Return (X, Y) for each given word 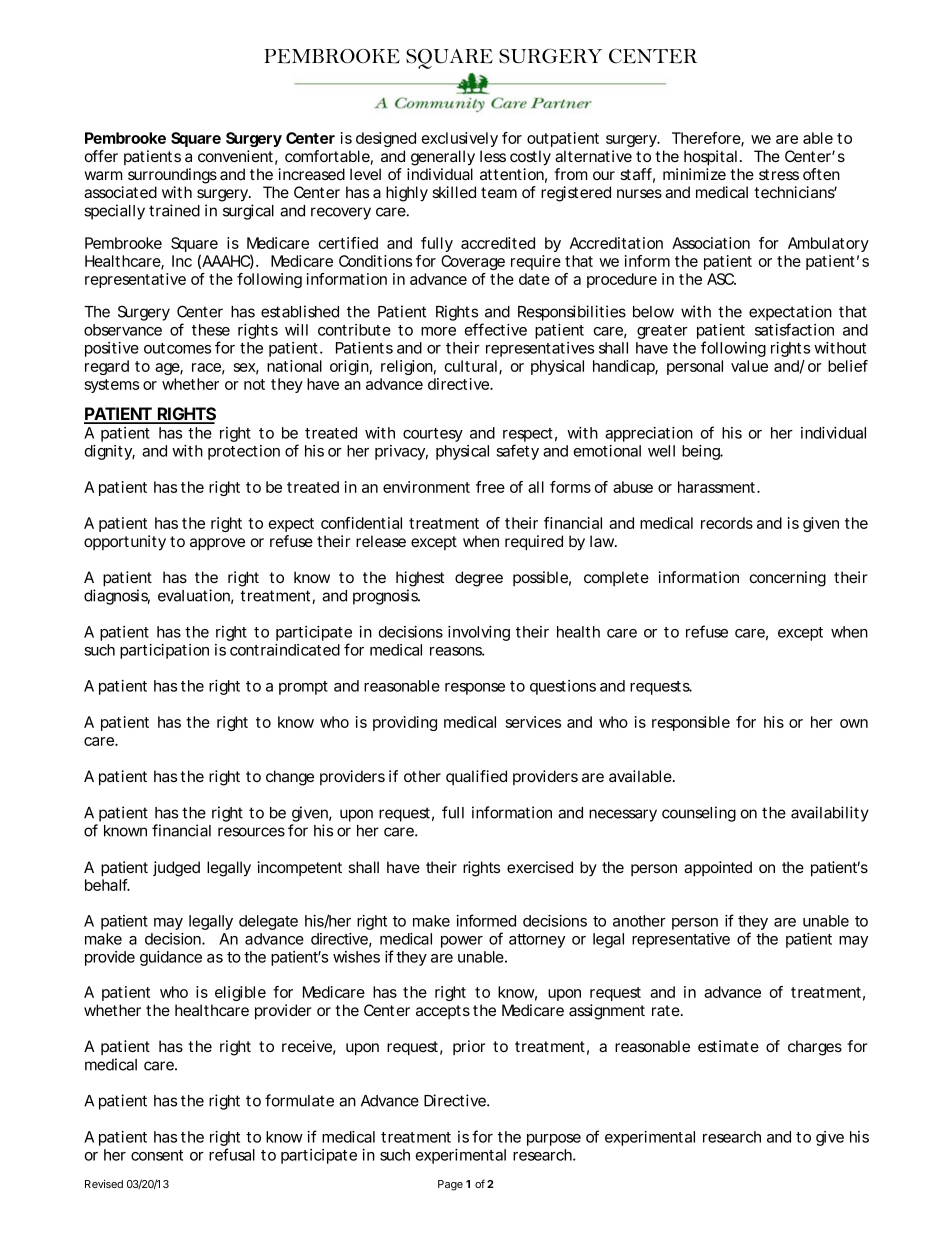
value (749, 366)
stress (779, 174)
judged (176, 869)
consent (157, 1155)
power (462, 942)
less (493, 156)
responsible (691, 723)
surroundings (172, 176)
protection (244, 452)
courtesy (433, 435)
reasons (457, 651)
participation (164, 651)
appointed (718, 868)
